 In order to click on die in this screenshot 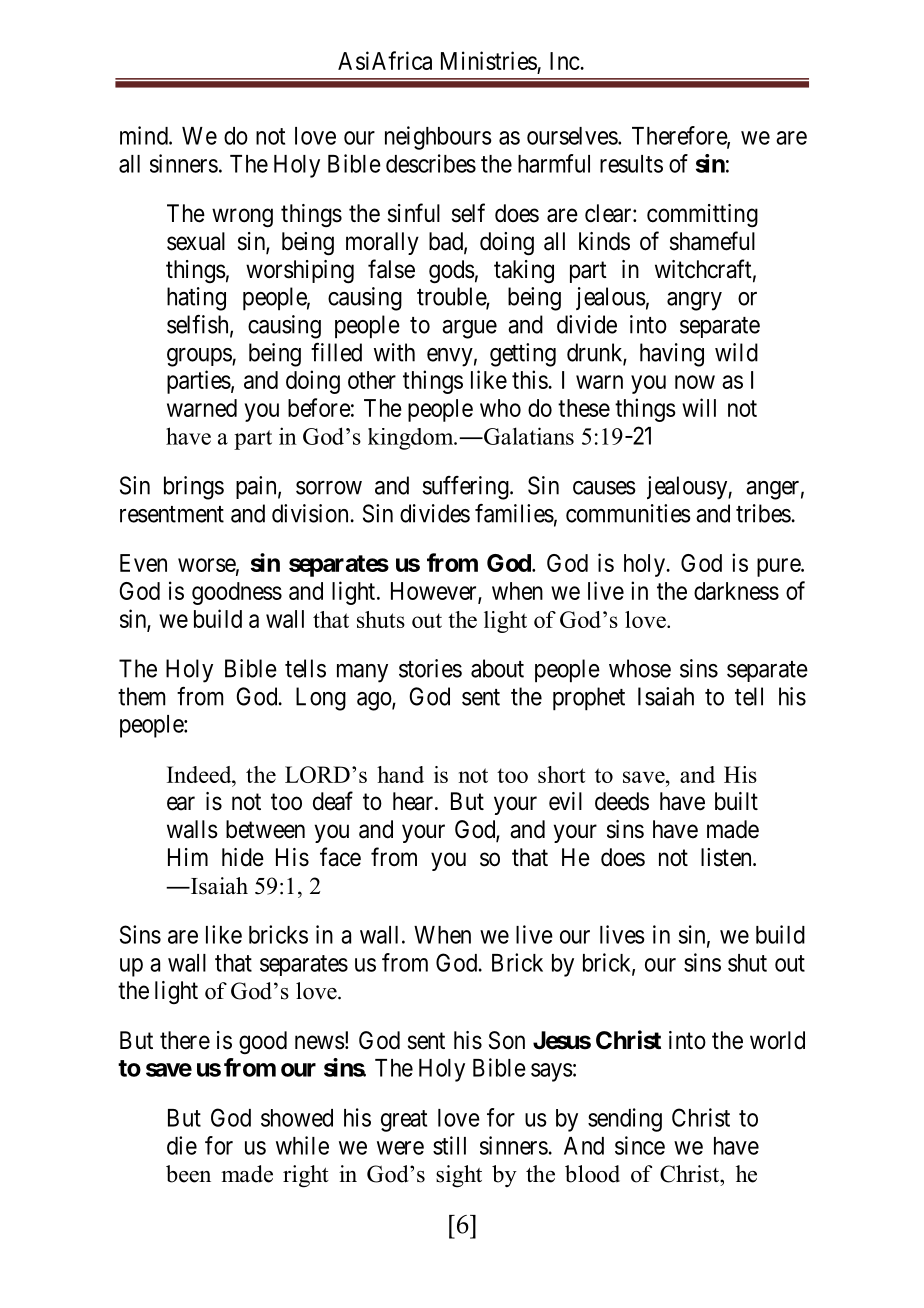, I will do `click(182, 1145)`.
